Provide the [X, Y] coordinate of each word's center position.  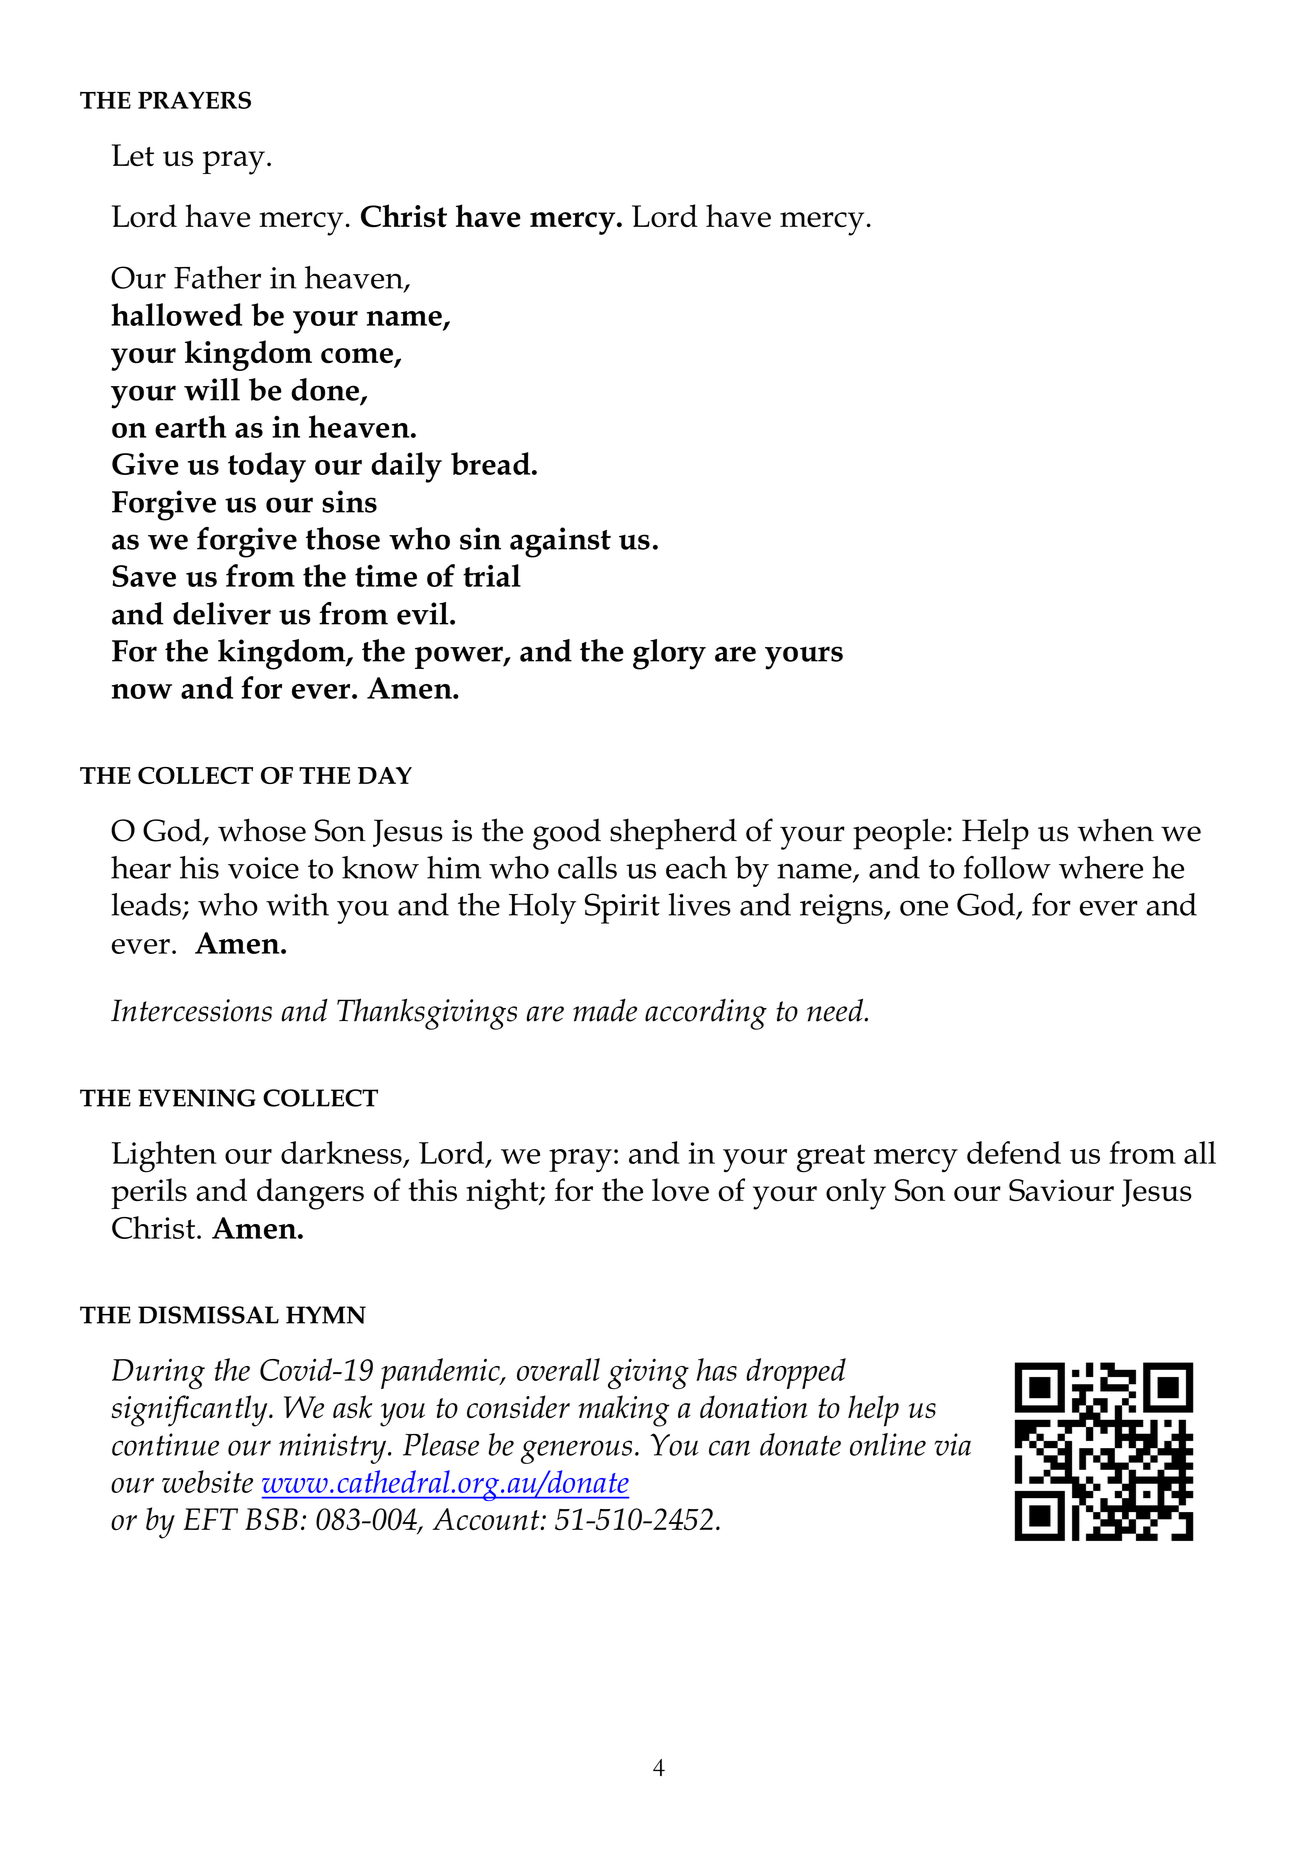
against [560, 542]
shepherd [673, 834]
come [358, 357]
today [267, 467]
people [899, 834]
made [605, 1010]
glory [669, 654]
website [207, 1481]
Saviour [1061, 1190]
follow [1007, 867]
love [680, 1190]
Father [217, 277]
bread [492, 463]
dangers [310, 1194]
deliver [222, 613]
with [297, 904]
